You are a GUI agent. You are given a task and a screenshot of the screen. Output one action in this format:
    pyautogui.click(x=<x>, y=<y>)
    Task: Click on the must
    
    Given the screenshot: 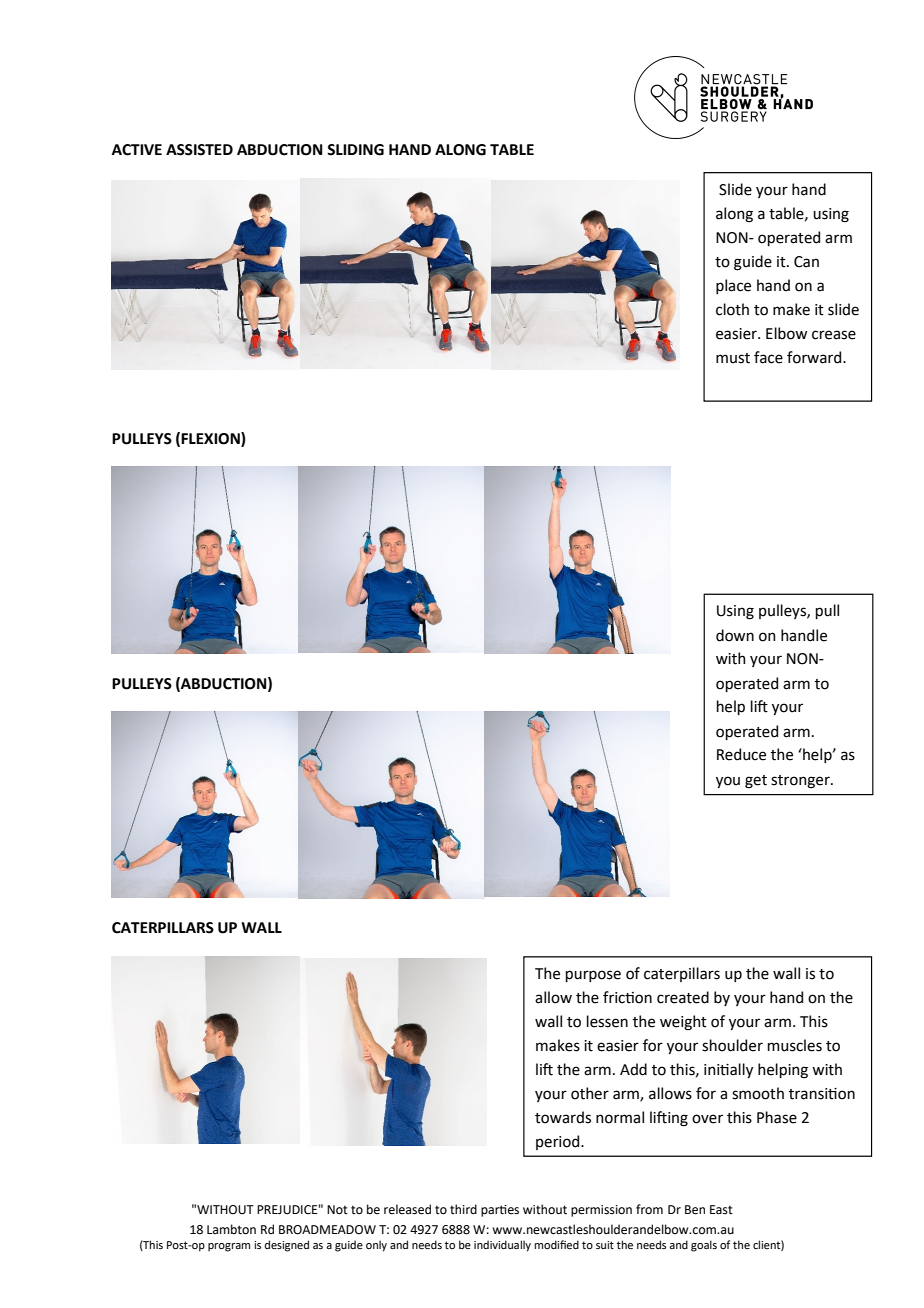 What is the action you would take?
    pyautogui.click(x=733, y=358)
